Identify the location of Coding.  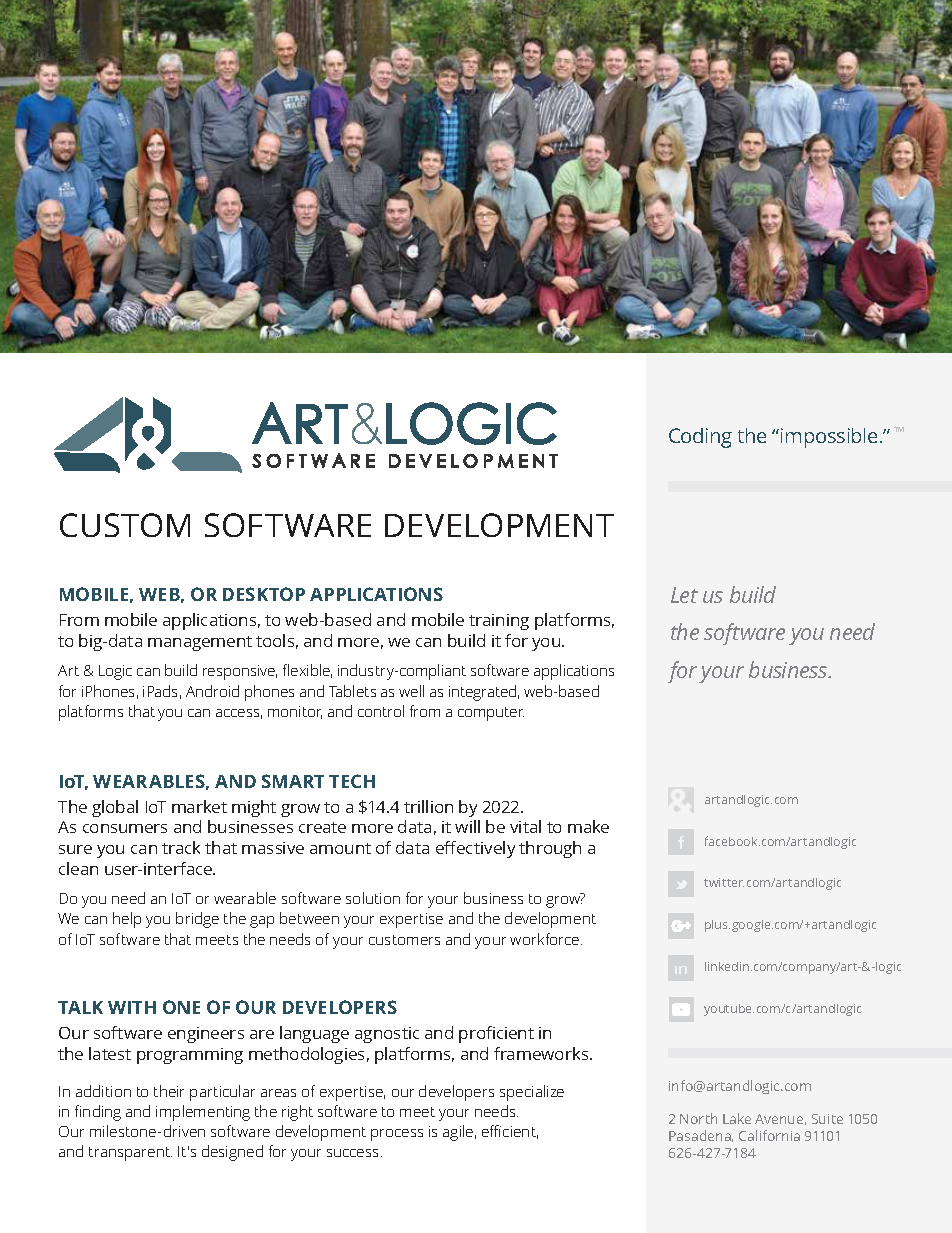
(700, 438).
